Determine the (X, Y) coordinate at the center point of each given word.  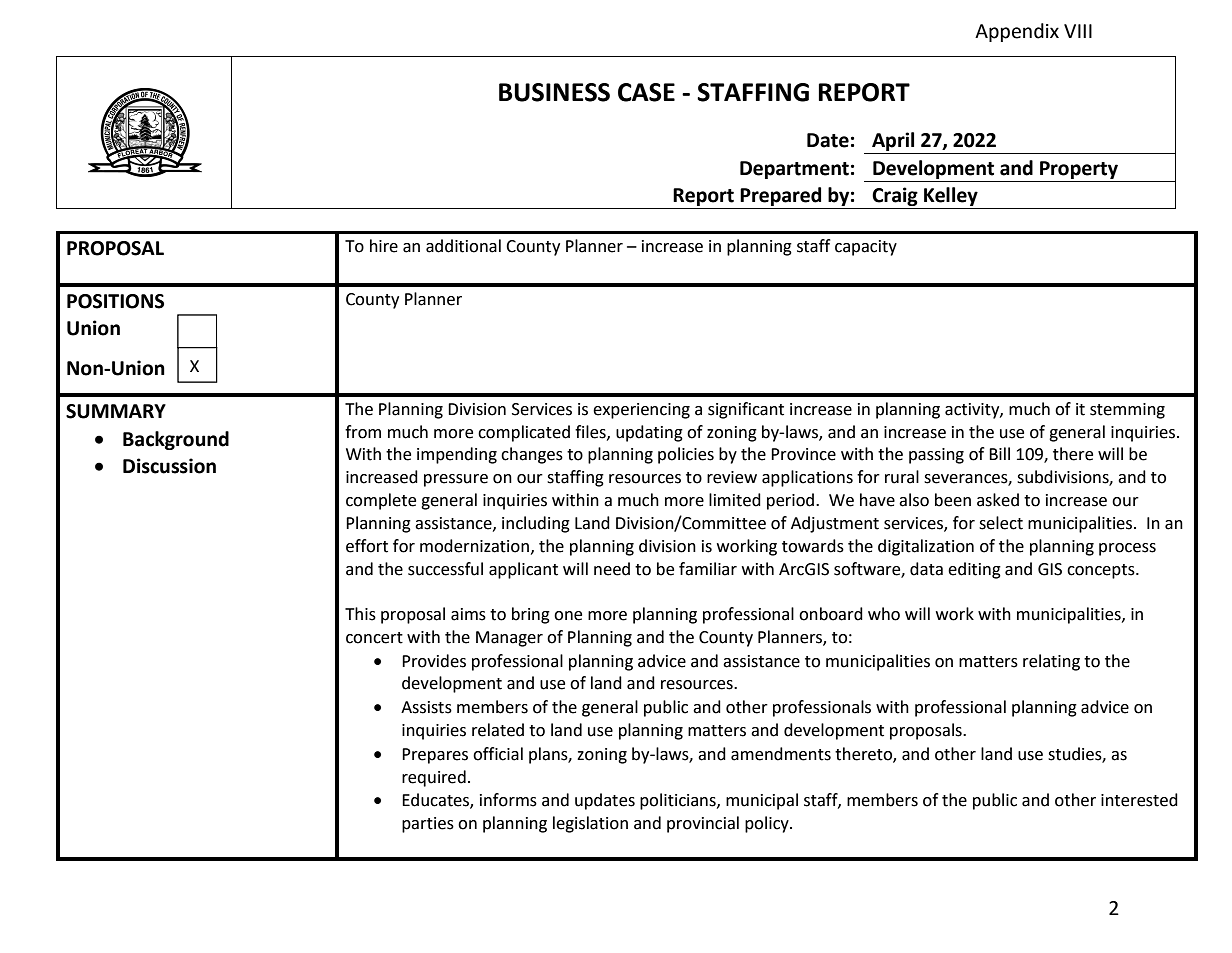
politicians (679, 801)
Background (176, 440)
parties (428, 825)
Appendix (1017, 32)
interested (1139, 800)
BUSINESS (554, 92)
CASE (646, 92)
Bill (999, 453)
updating (649, 433)
